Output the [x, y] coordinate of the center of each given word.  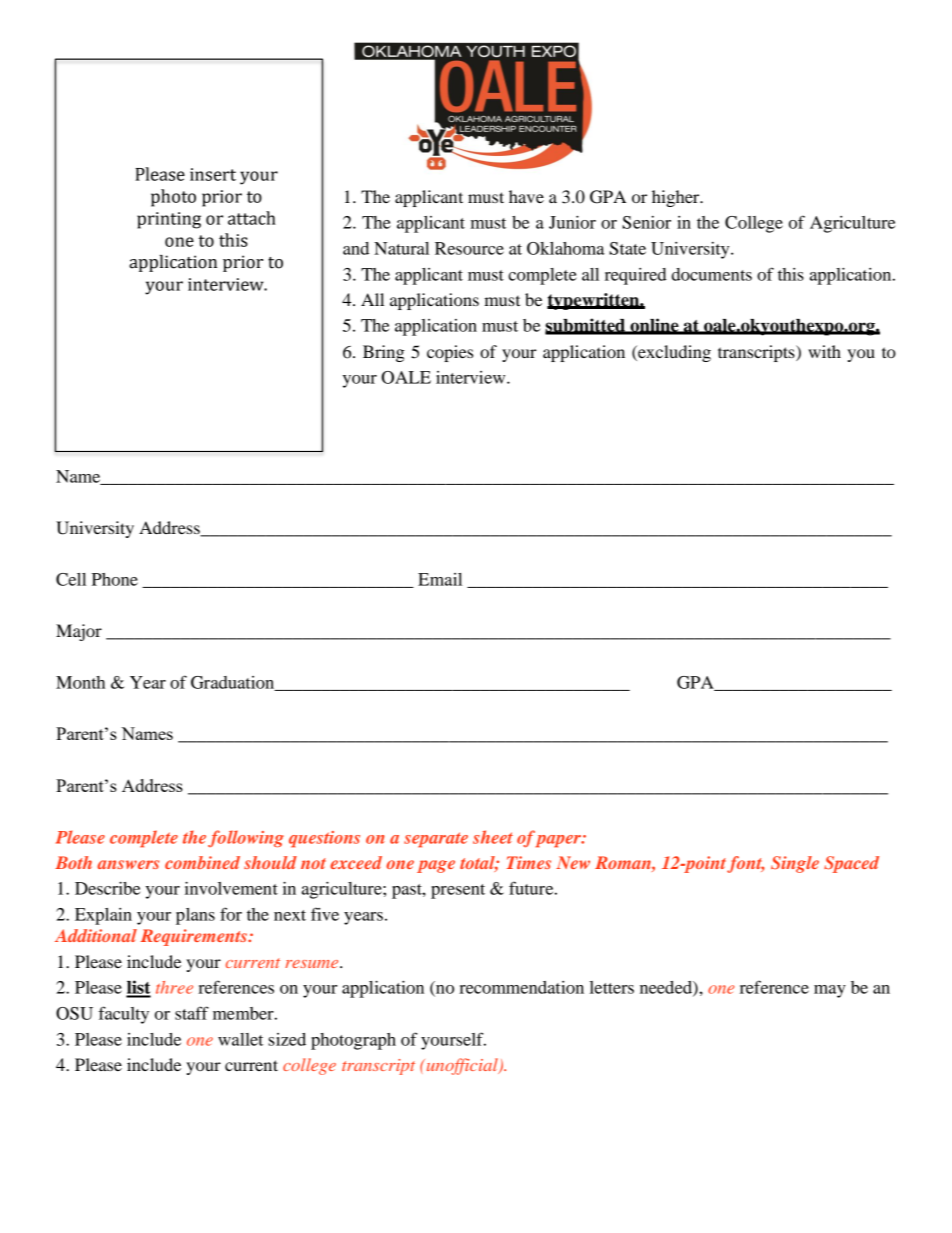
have [526, 196]
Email [440, 579]
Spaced [851, 864]
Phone [115, 579]
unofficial [462, 1066]
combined [202, 862]
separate [436, 840]
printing [169, 220]
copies [450, 353]
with [824, 351]
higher [677, 198]
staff [192, 1013]
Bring [384, 353]
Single [795, 864]
